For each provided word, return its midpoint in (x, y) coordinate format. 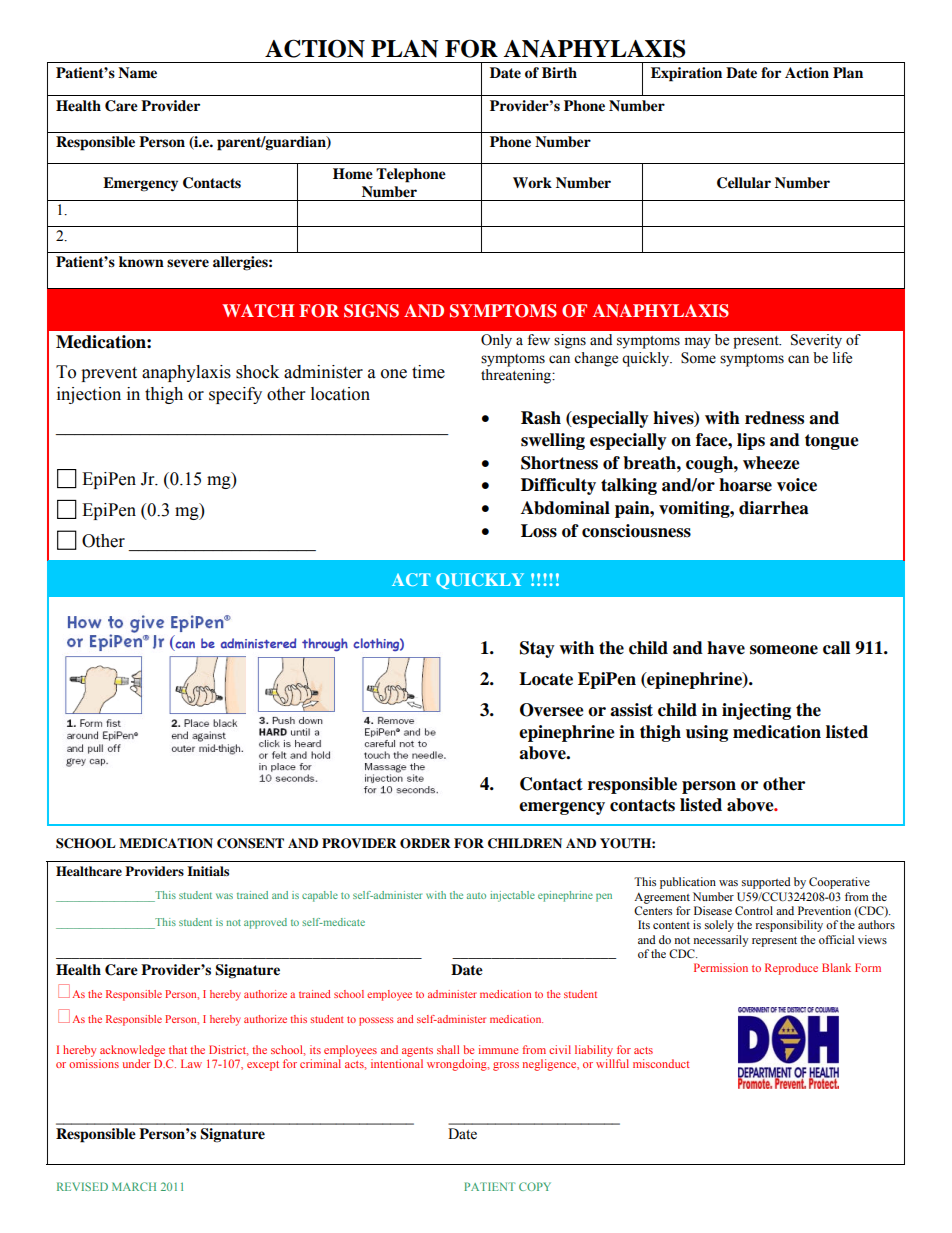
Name (137, 72)
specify (235, 395)
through (325, 645)
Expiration (686, 74)
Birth (559, 72)
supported (766, 883)
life (842, 358)
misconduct (661, 1063)
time (428, 372)
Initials (208, 871)
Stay (537, 649)
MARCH (134, 1186)
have (726, 648)
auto (476, 896)
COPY (535, 1186)
